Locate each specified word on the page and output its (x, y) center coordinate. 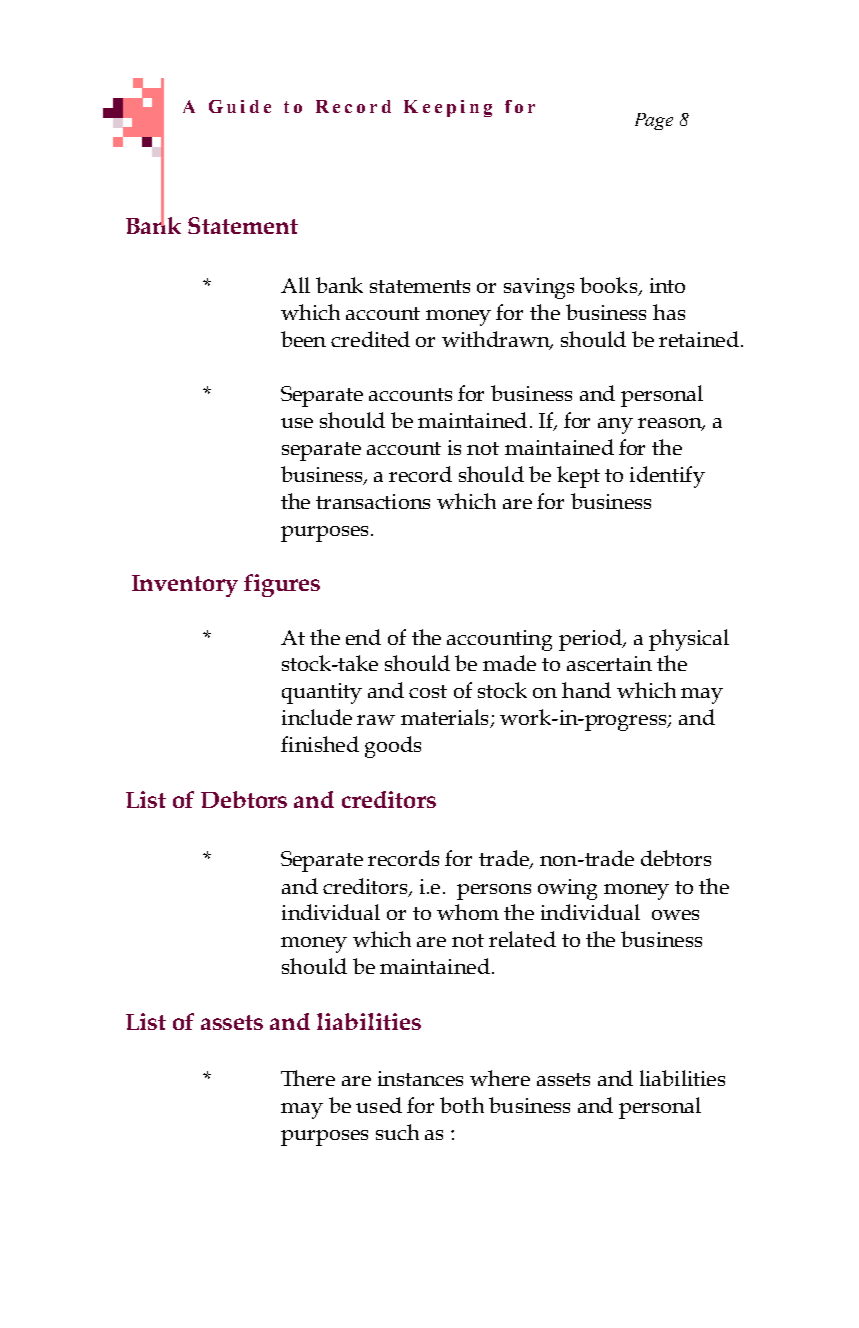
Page (654, 121)
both (462, 1105)
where (500, 1078)
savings (539, 288)
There (308, 1078)
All (295, 285)
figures (282, 585)
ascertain (609, 663)
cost (428, 691)
